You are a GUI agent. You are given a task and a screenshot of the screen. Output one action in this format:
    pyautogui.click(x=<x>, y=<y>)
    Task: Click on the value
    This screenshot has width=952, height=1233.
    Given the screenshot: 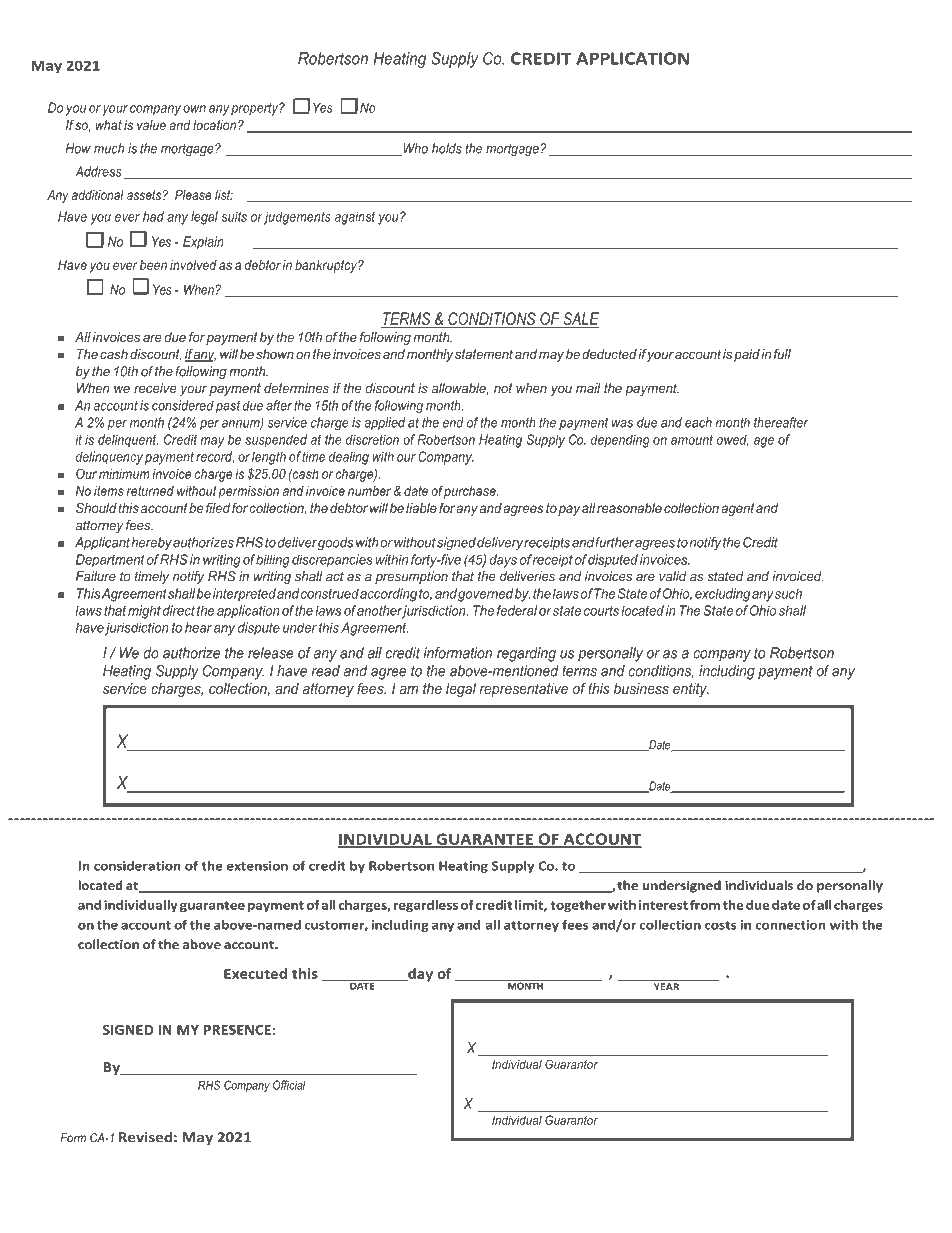 What is the action you would take?
    pyautogui.click(x=151, y=125)
